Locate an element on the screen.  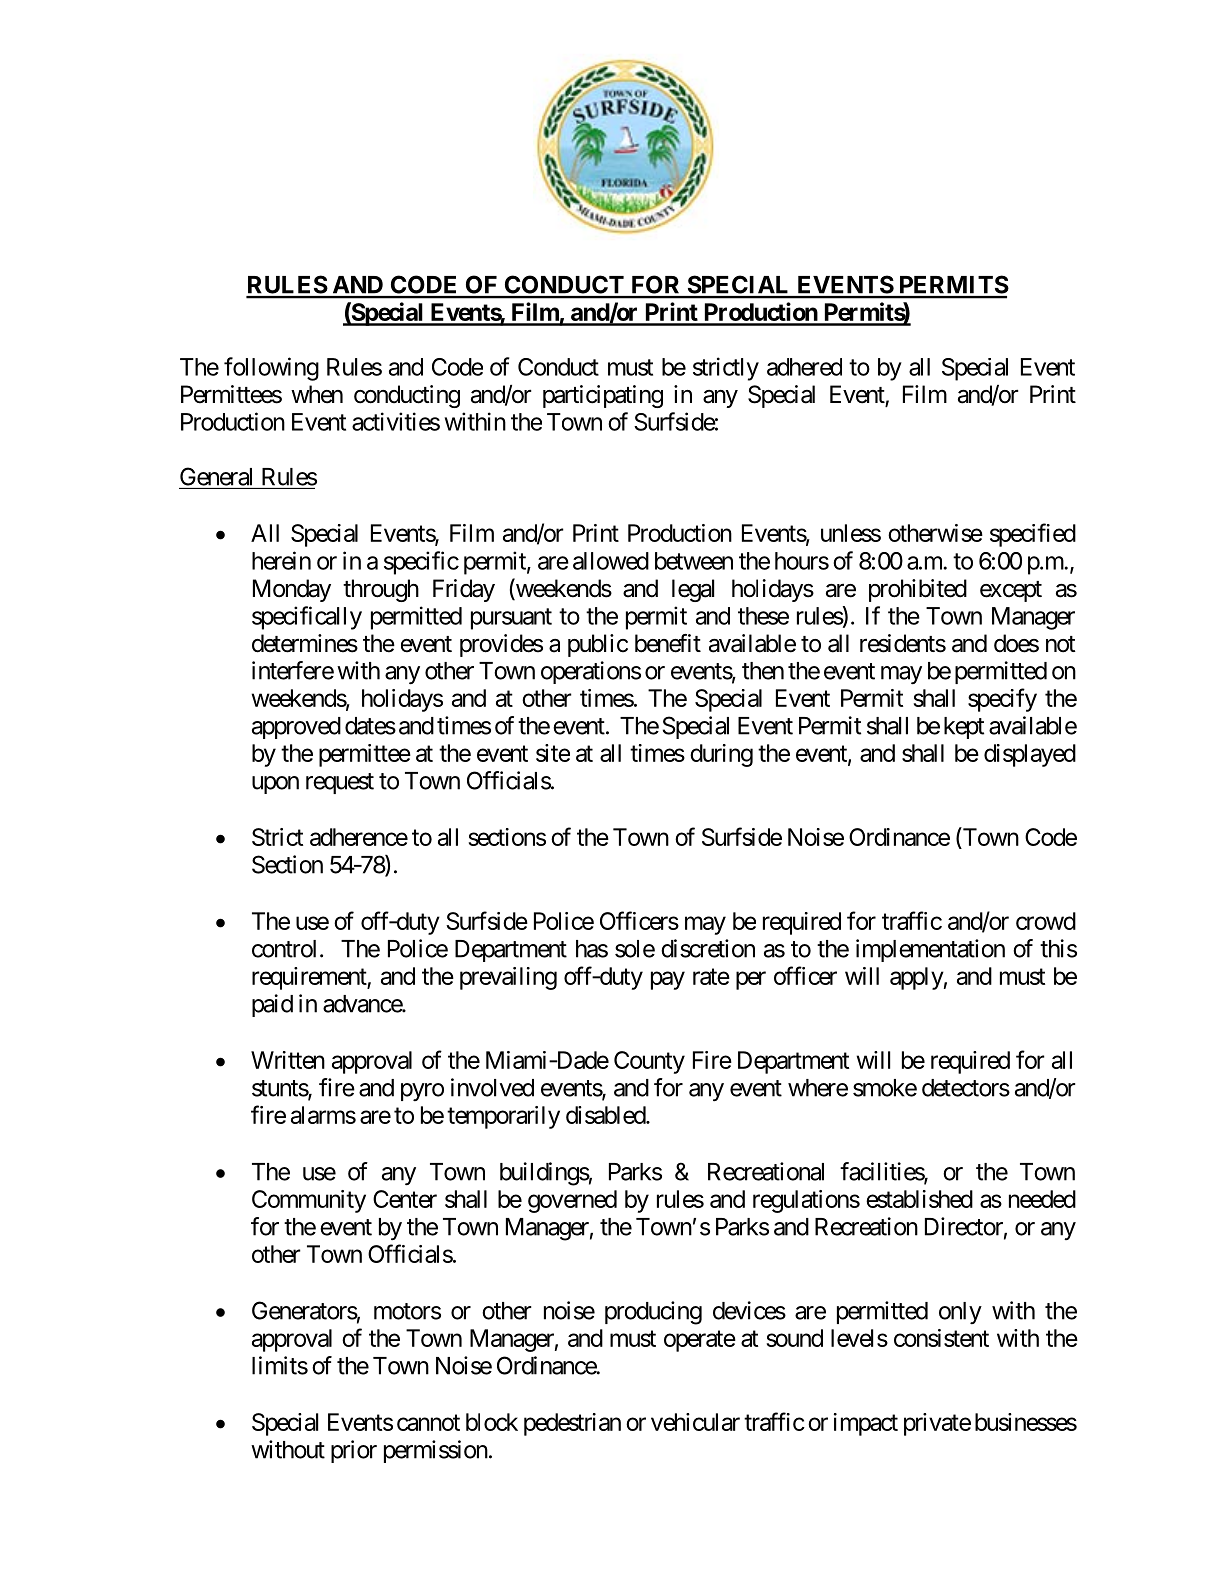
Monday is located at coordinates (292, 590).
